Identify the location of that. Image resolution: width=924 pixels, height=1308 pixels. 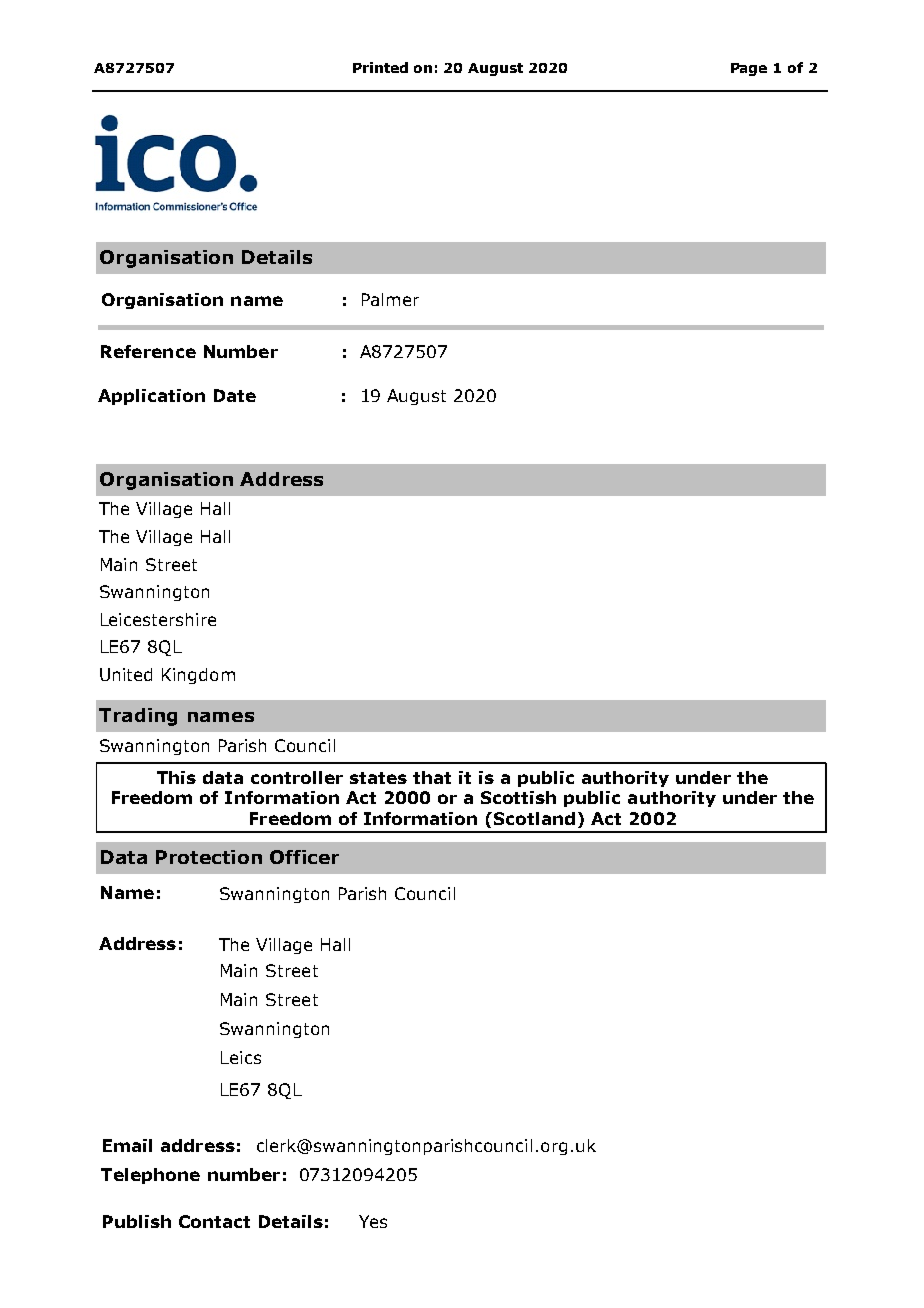
(432, 777).
